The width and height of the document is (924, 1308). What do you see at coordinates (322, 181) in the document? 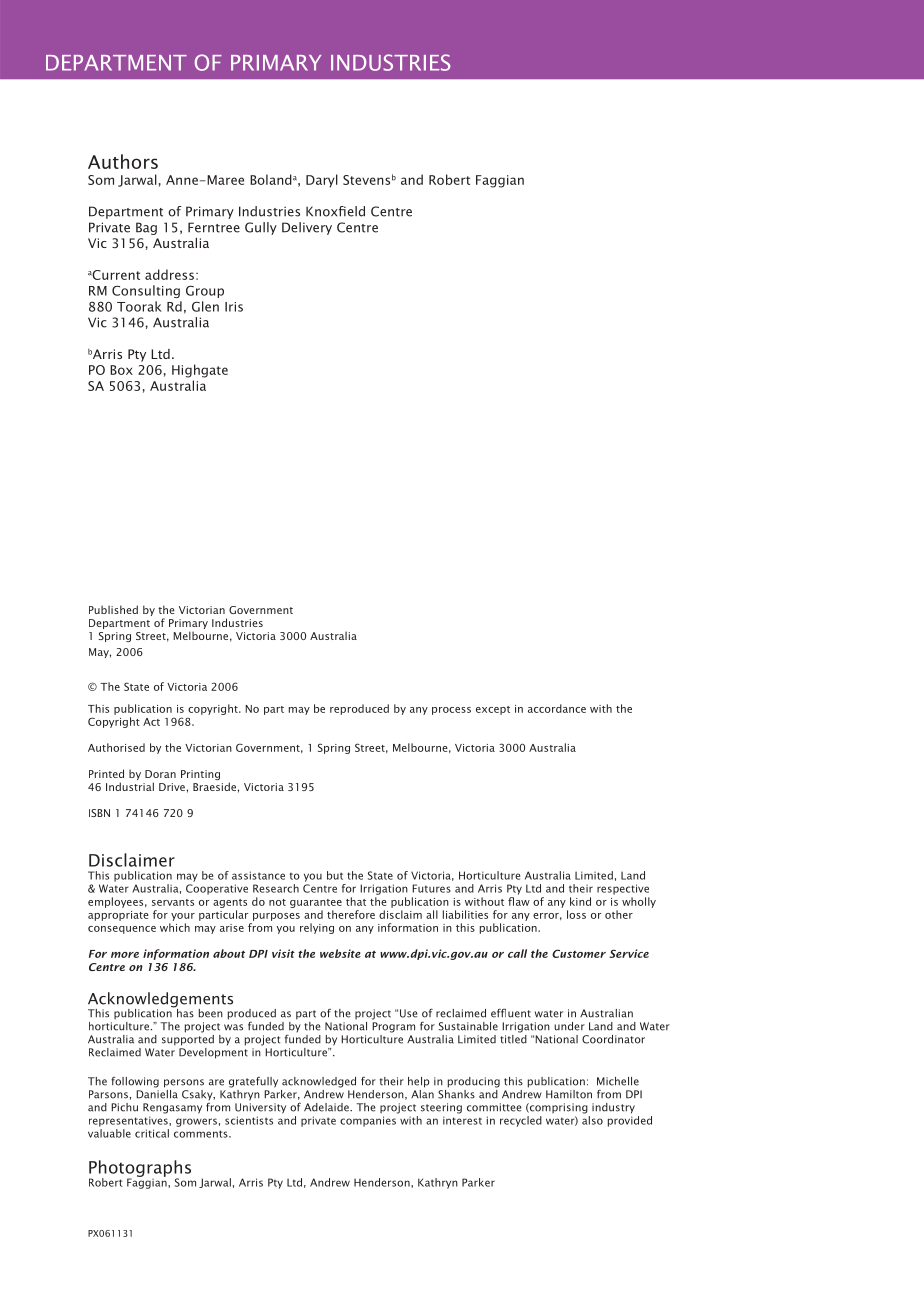
I see `Daryl` at bounding box center [322, 181].
